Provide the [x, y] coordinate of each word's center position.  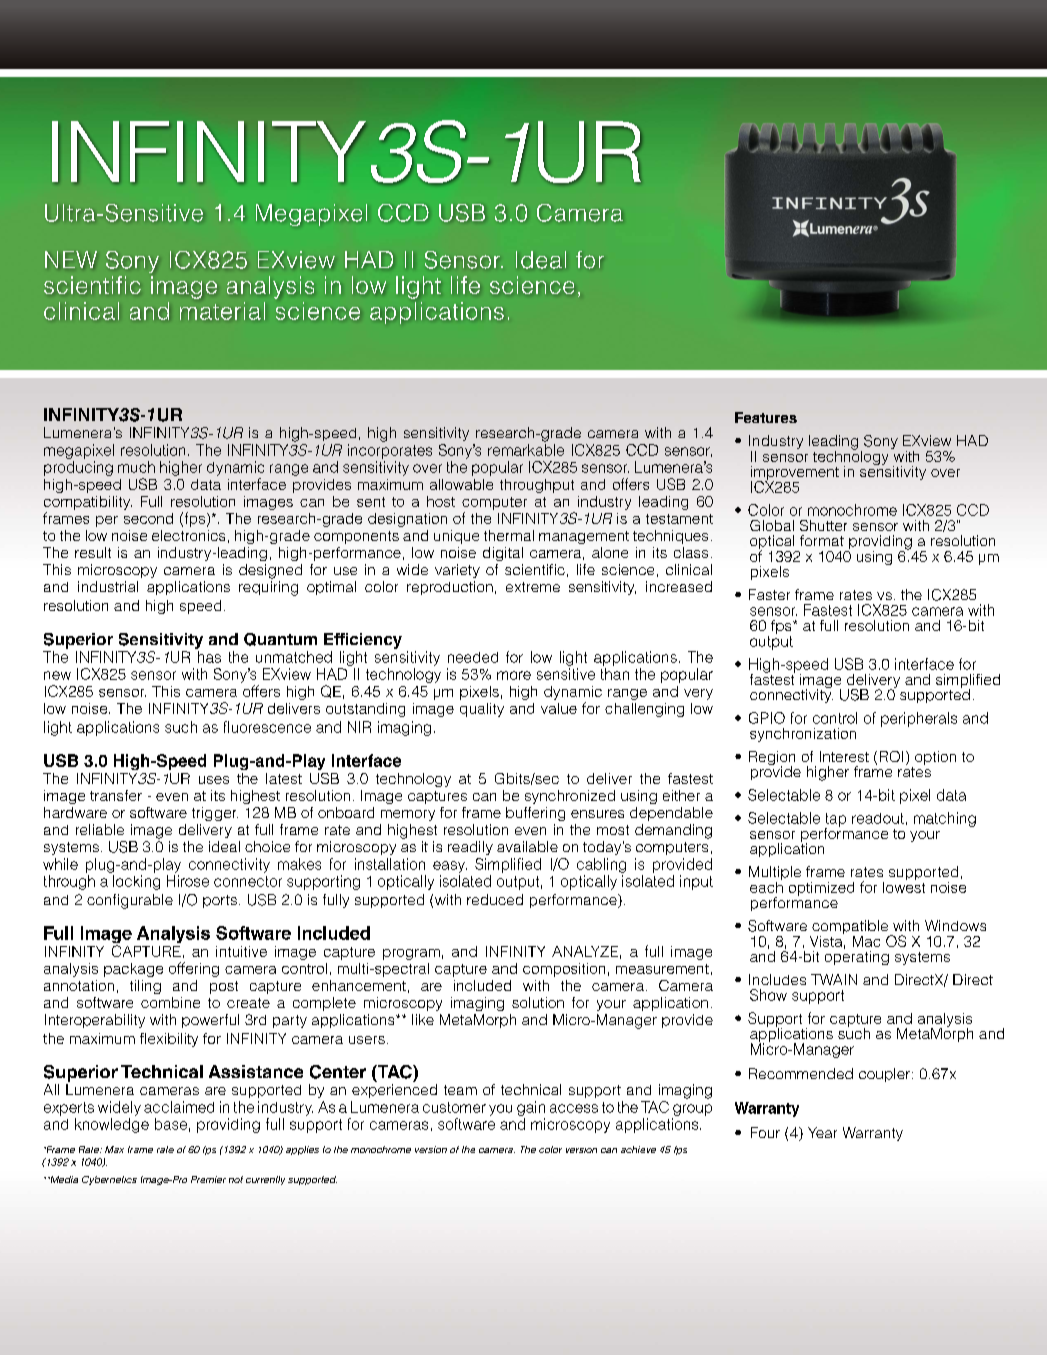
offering [194, 969]
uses [214, 780]
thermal [509, 535]
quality [482, 710]
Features [766, 417]
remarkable [526, 450]
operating [857, 958]
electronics [188, 535]
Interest [844, 756]
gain [531, 1108]
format [822, 540]
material [222, 311]
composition [564, 970]
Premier [208, 1179]
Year [822, 1132]
